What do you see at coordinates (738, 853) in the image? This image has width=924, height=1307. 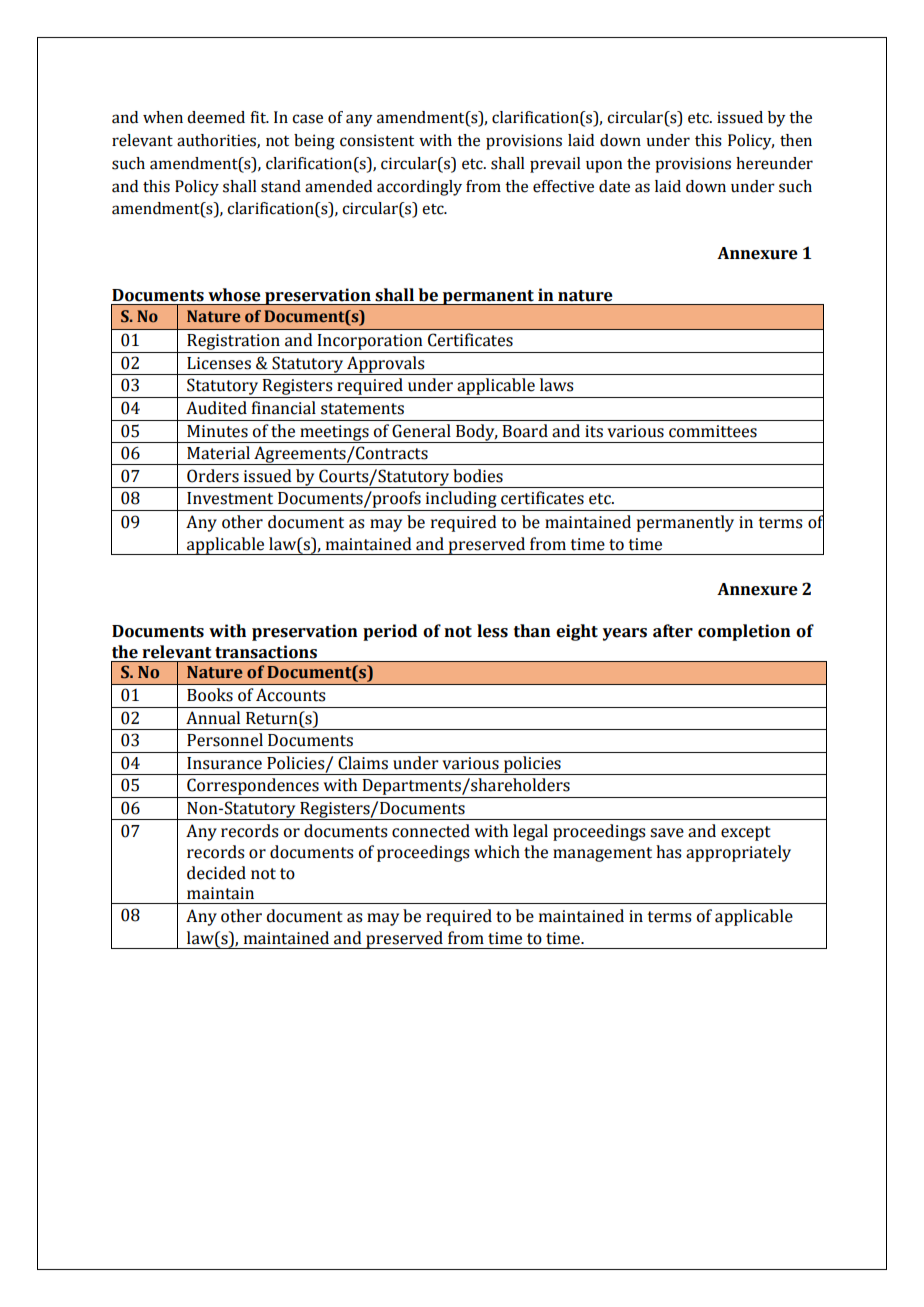 I see `appropriately` at bounding box center [738, 853].
